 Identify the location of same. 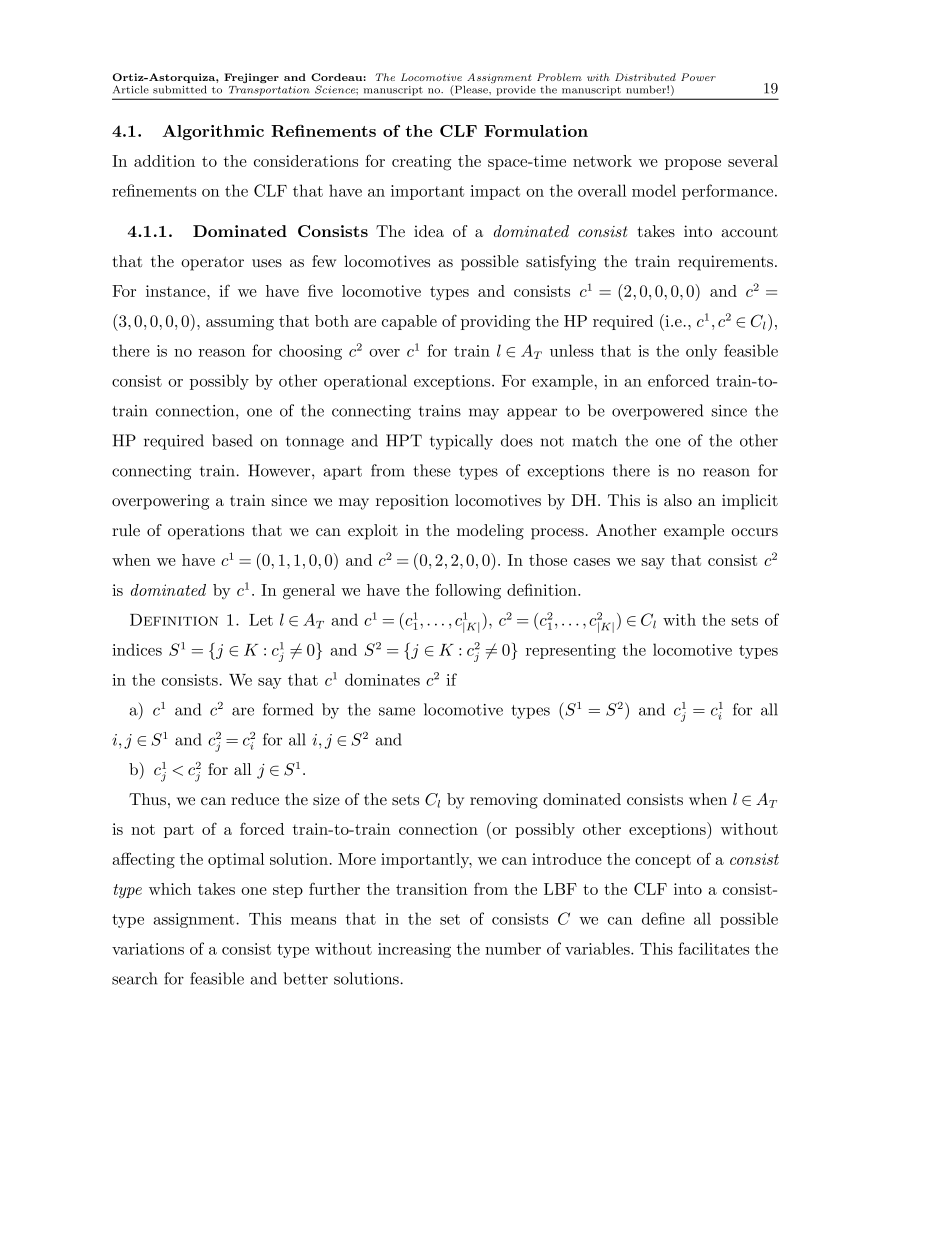
(397, 711).
